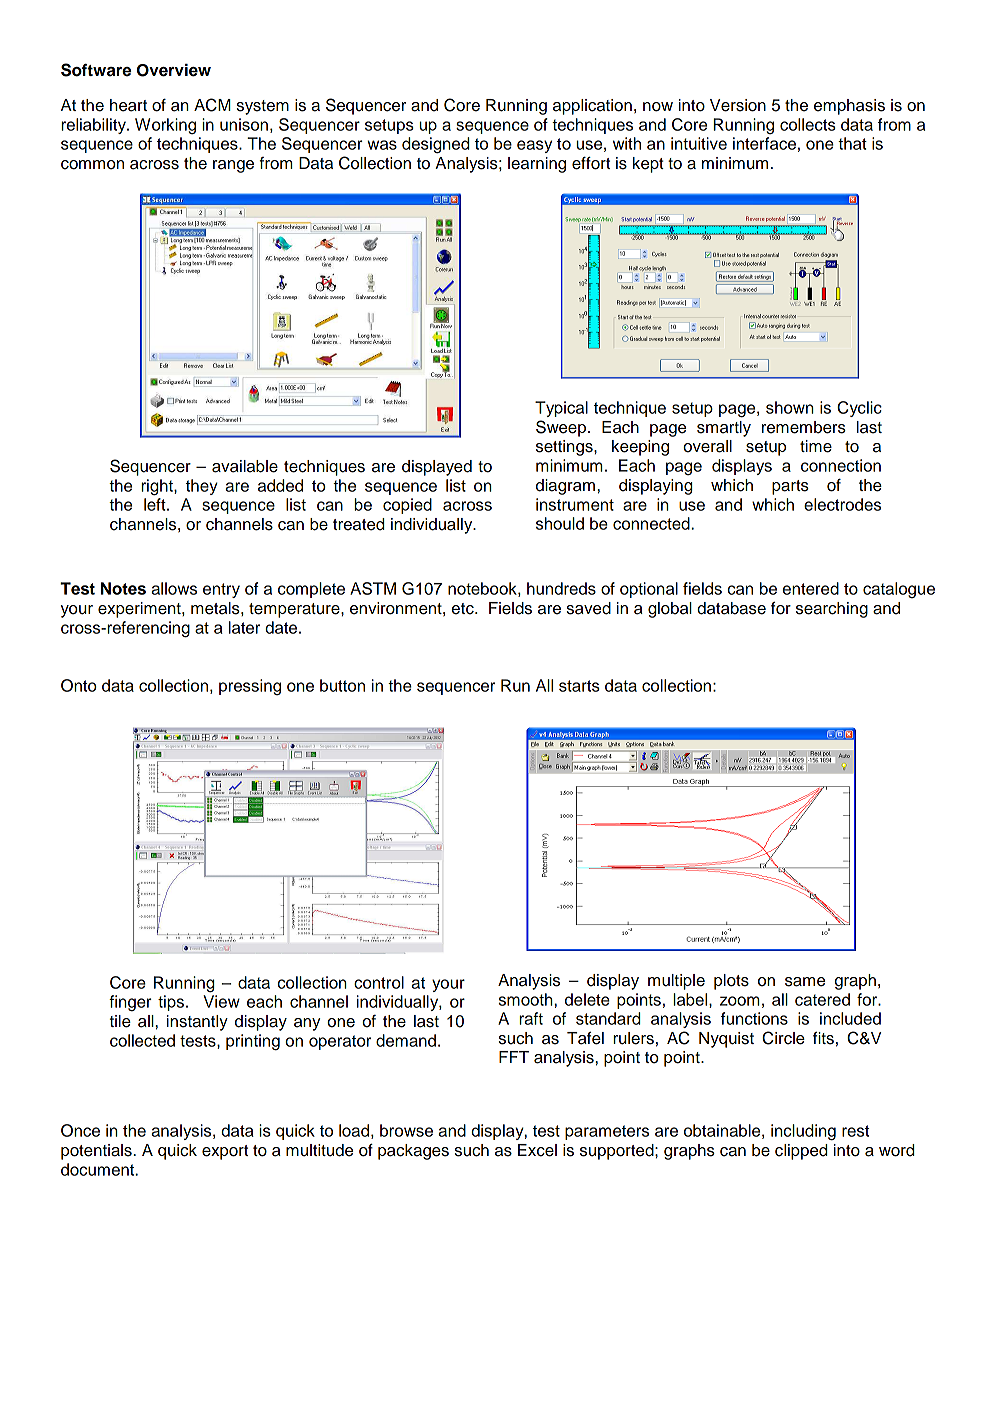 The width and height of the screenshot is (1001, 1417). I want to click on tips, so click(171, 1003).
